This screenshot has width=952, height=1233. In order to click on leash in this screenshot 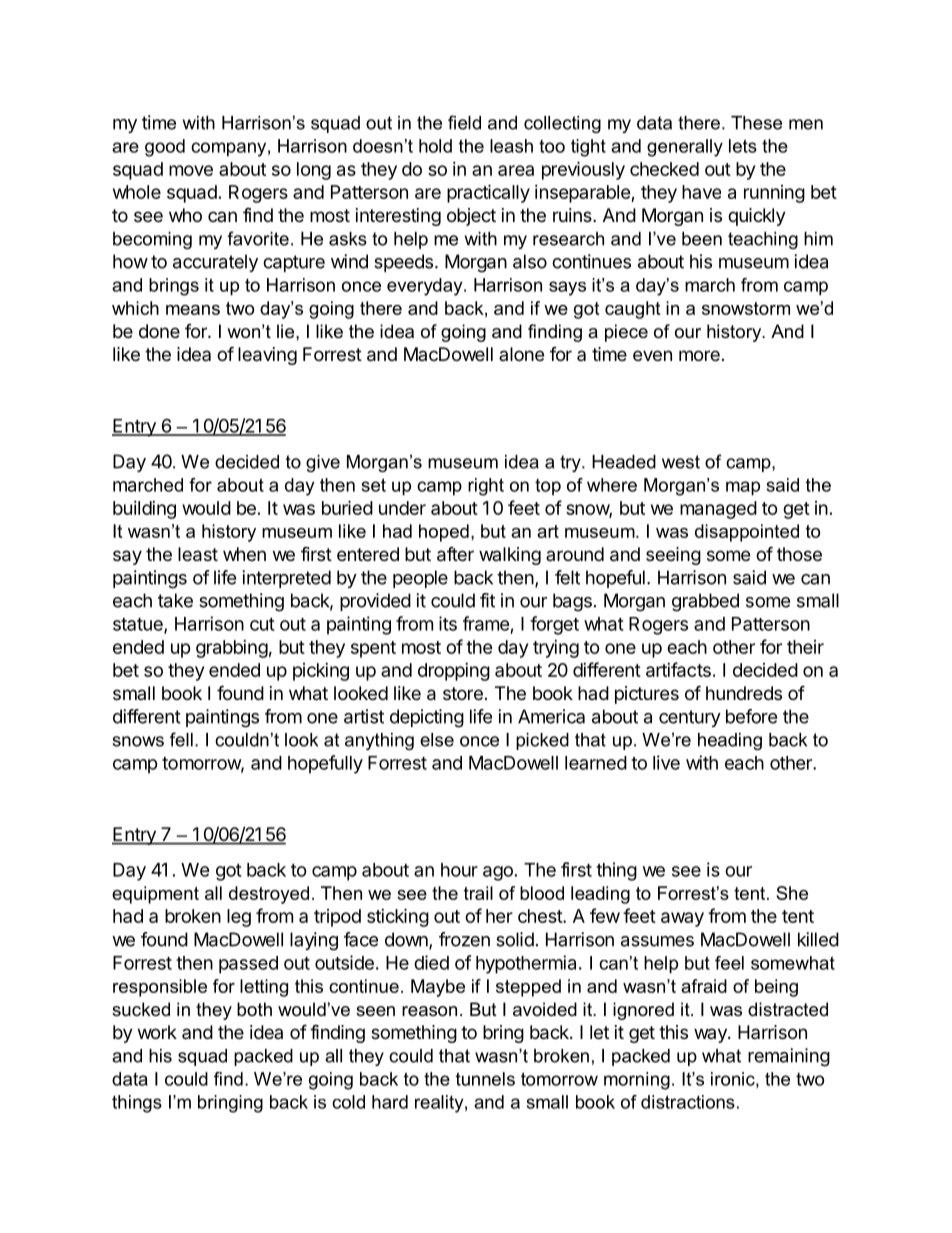, I will do `click(511, 146)`.
